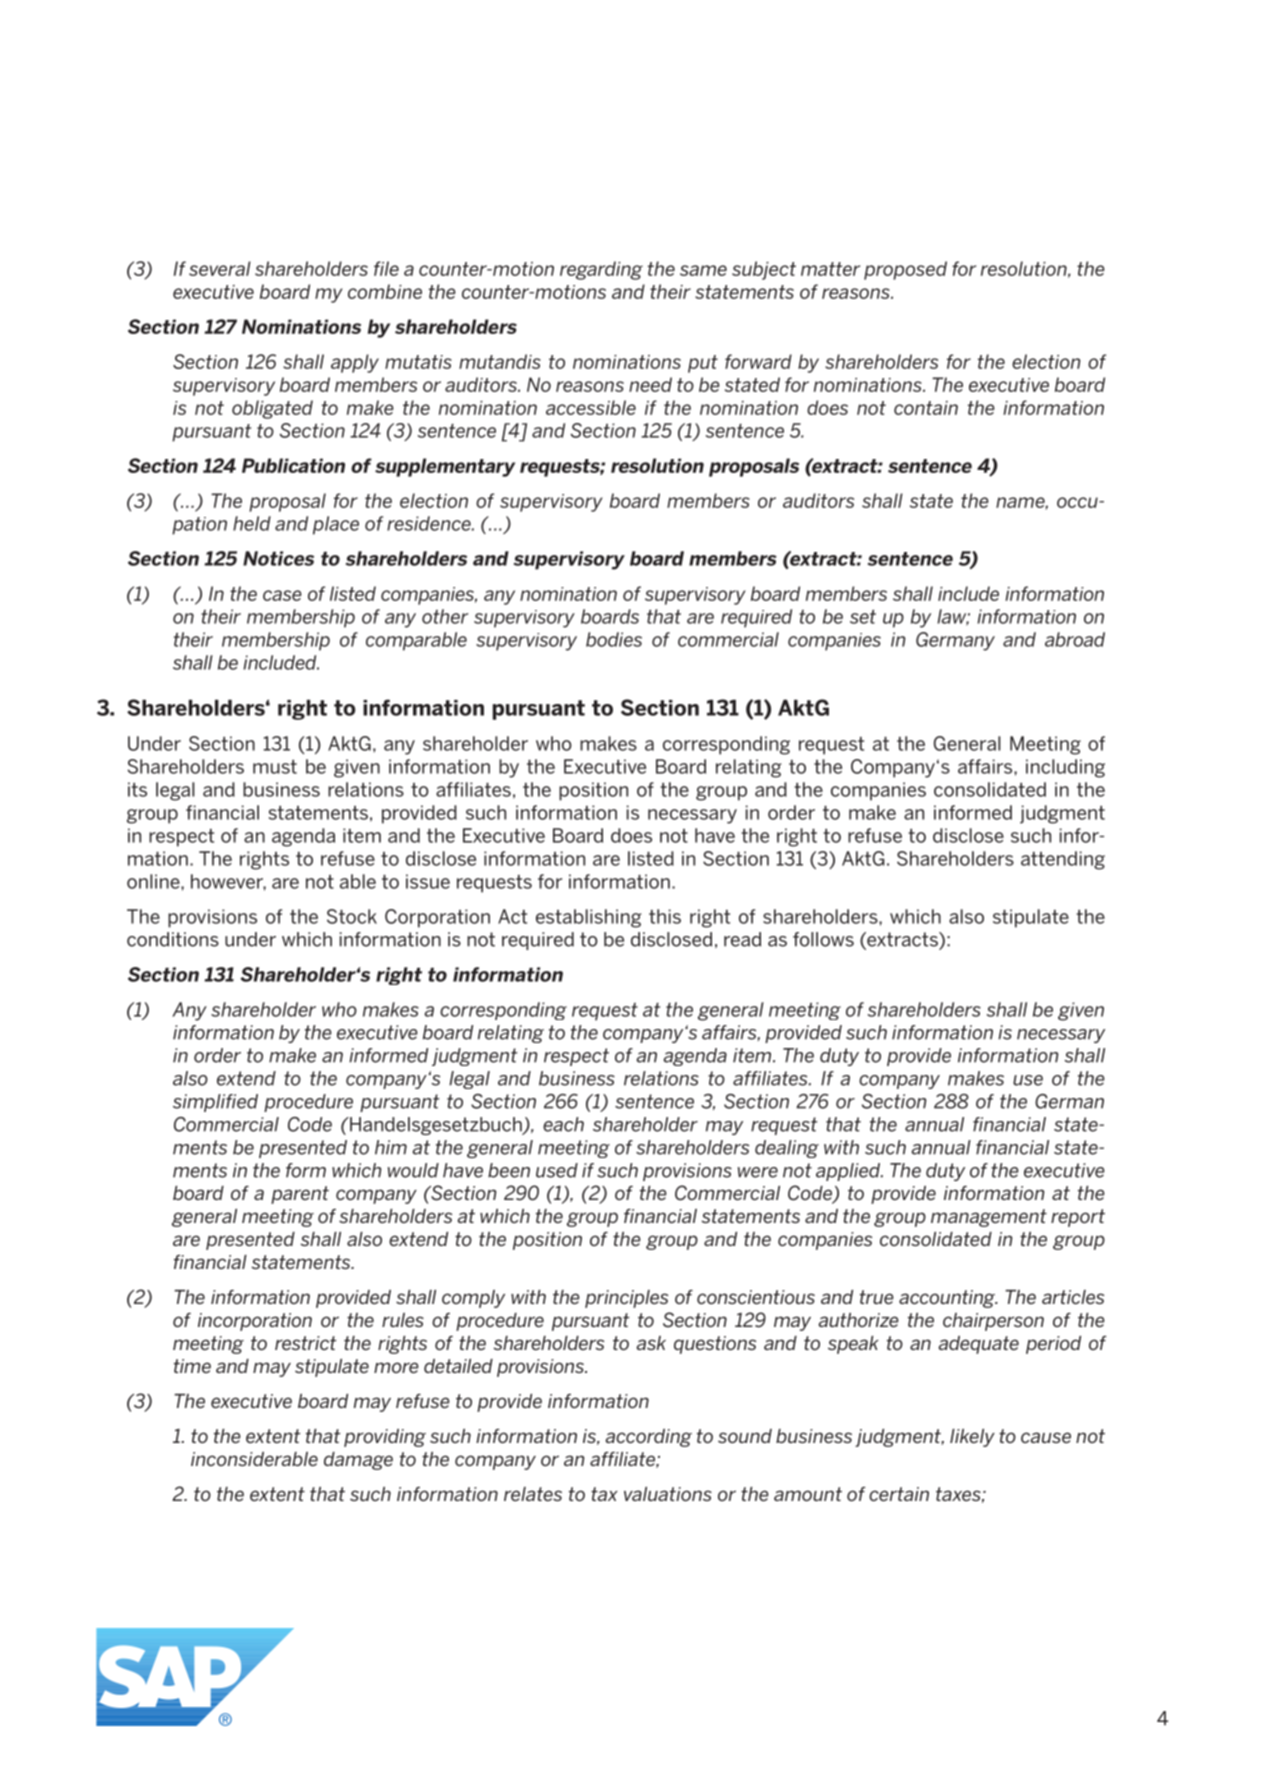 The image size is (1265, 1790). I want to click on parent, so click(300, 1195).
